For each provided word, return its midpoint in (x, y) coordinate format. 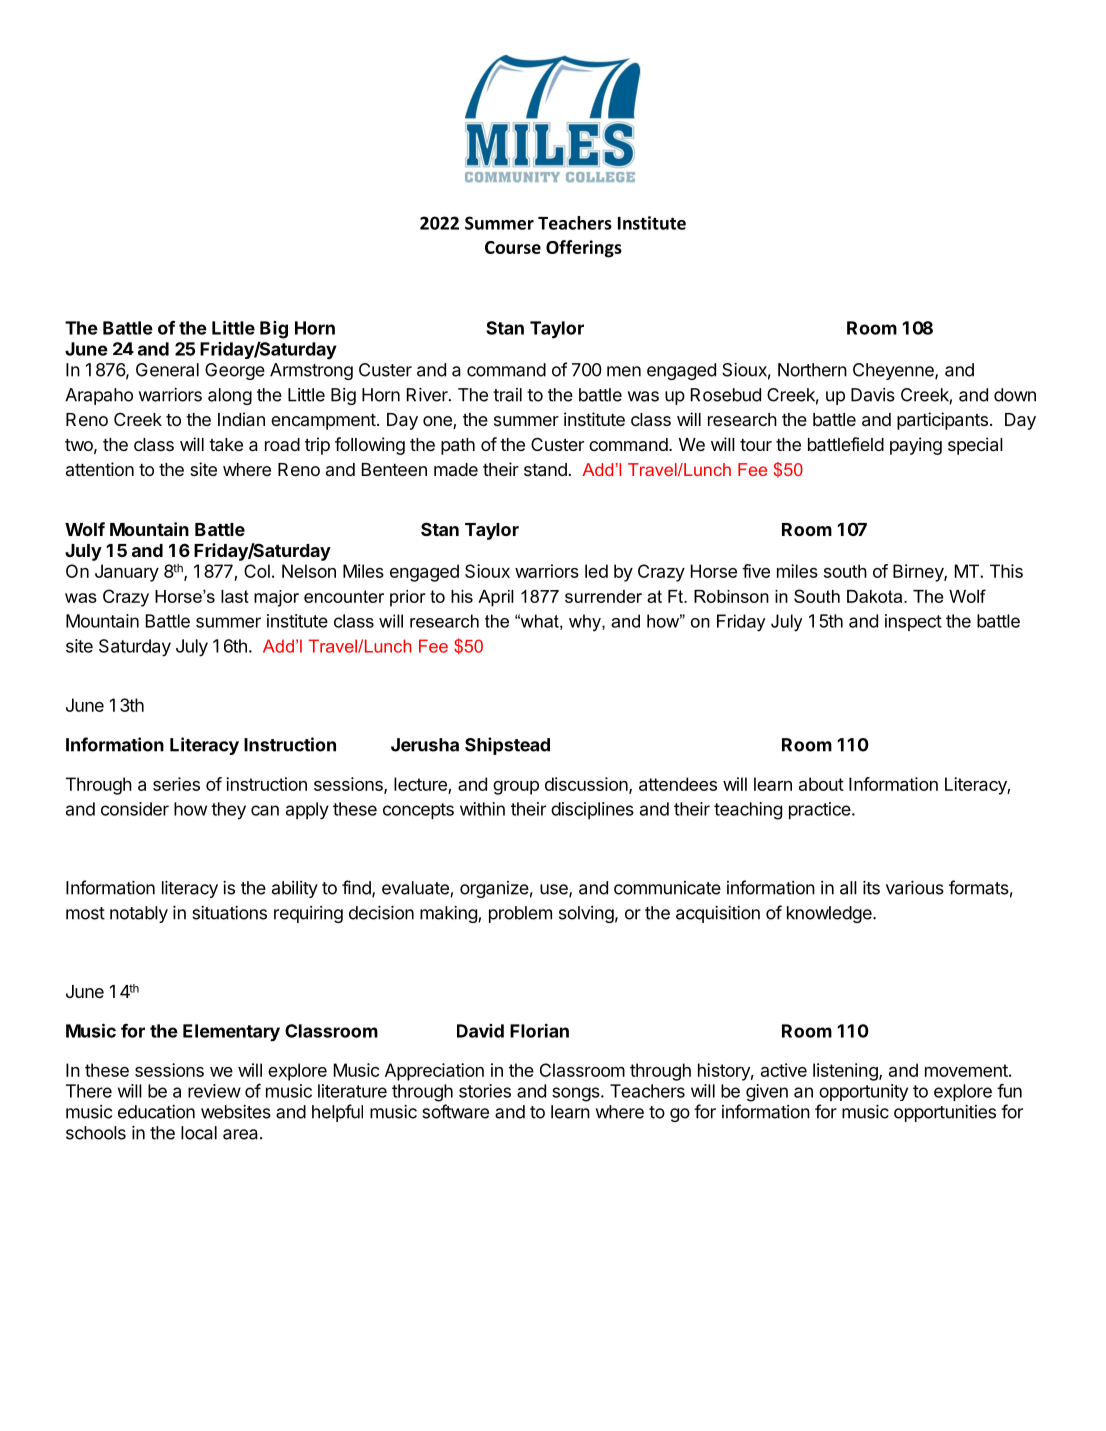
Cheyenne (894, 371)
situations (229, 913)
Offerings (584, 249)
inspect (913, 622)
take (226, 445)
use (555, 890)
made (456, 469)
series (176, 784)
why (586, 623)
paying (916, 446)
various (915, 888)
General (167, 370)
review (214, 1091)
